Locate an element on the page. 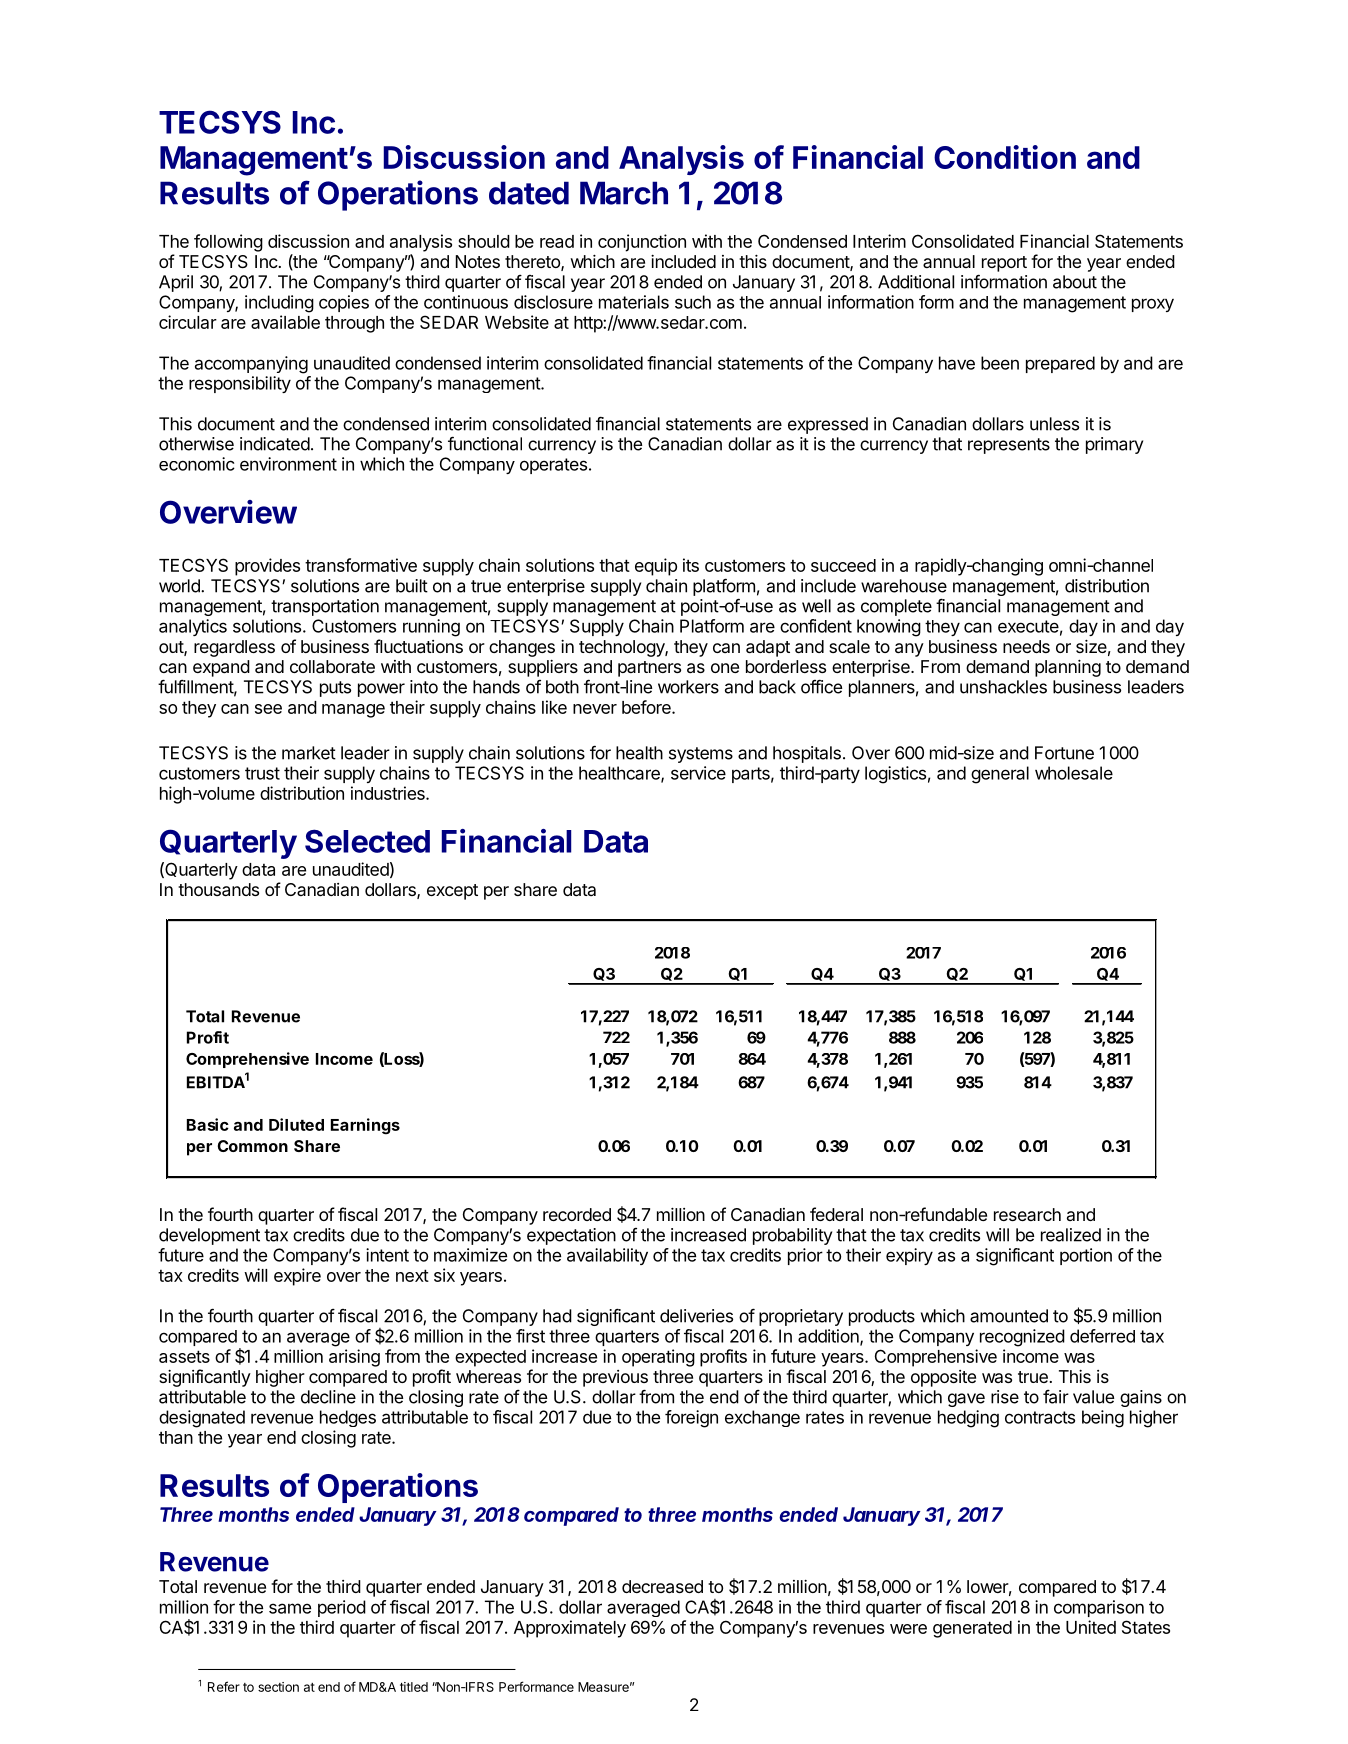 The width and height of the document is (1348, 1744). Diluted is located at coordinates (296, 1124).
